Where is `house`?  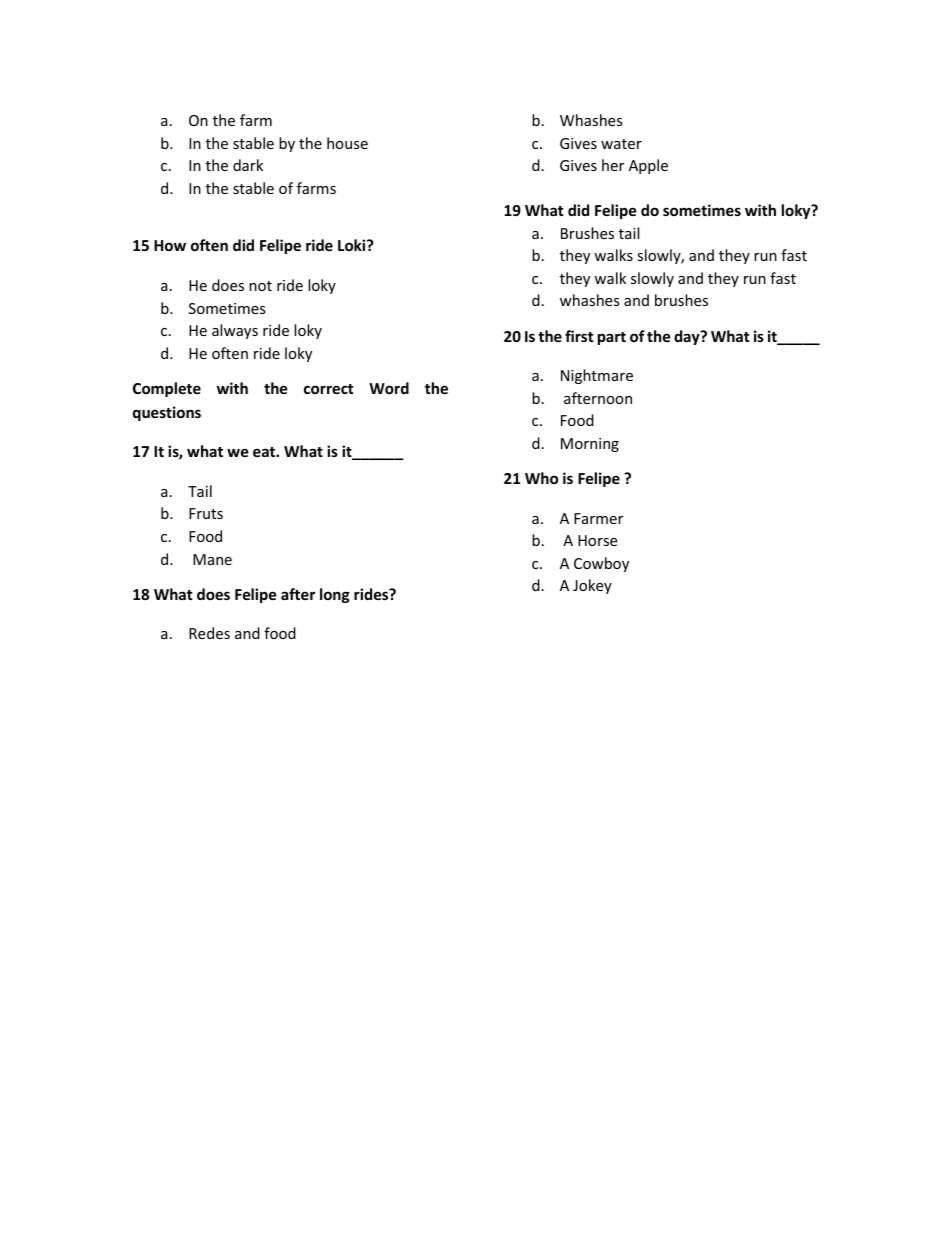
house is located at coordinates (347, 143).
